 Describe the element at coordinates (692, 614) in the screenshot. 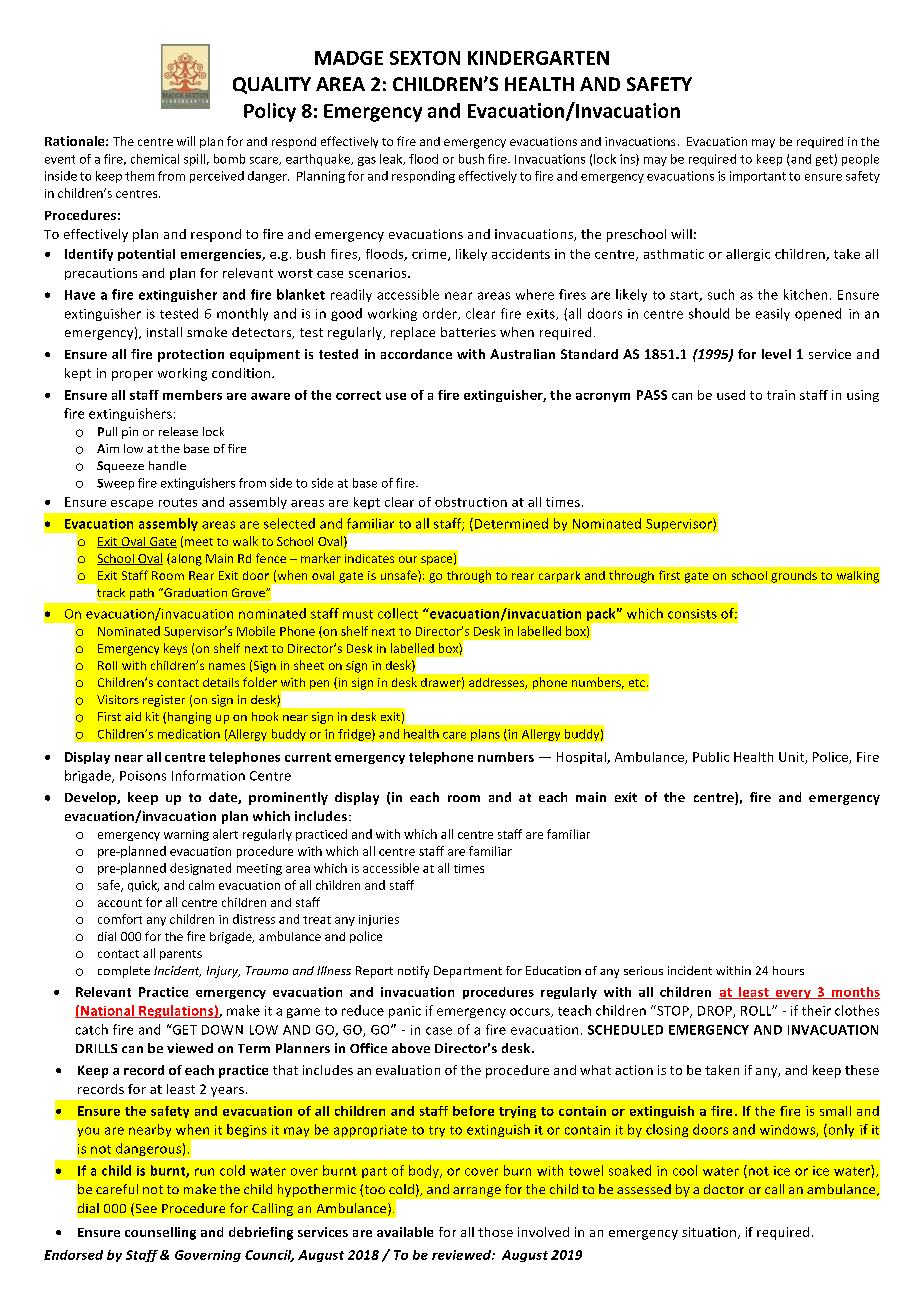

I see `consists` at that location.
